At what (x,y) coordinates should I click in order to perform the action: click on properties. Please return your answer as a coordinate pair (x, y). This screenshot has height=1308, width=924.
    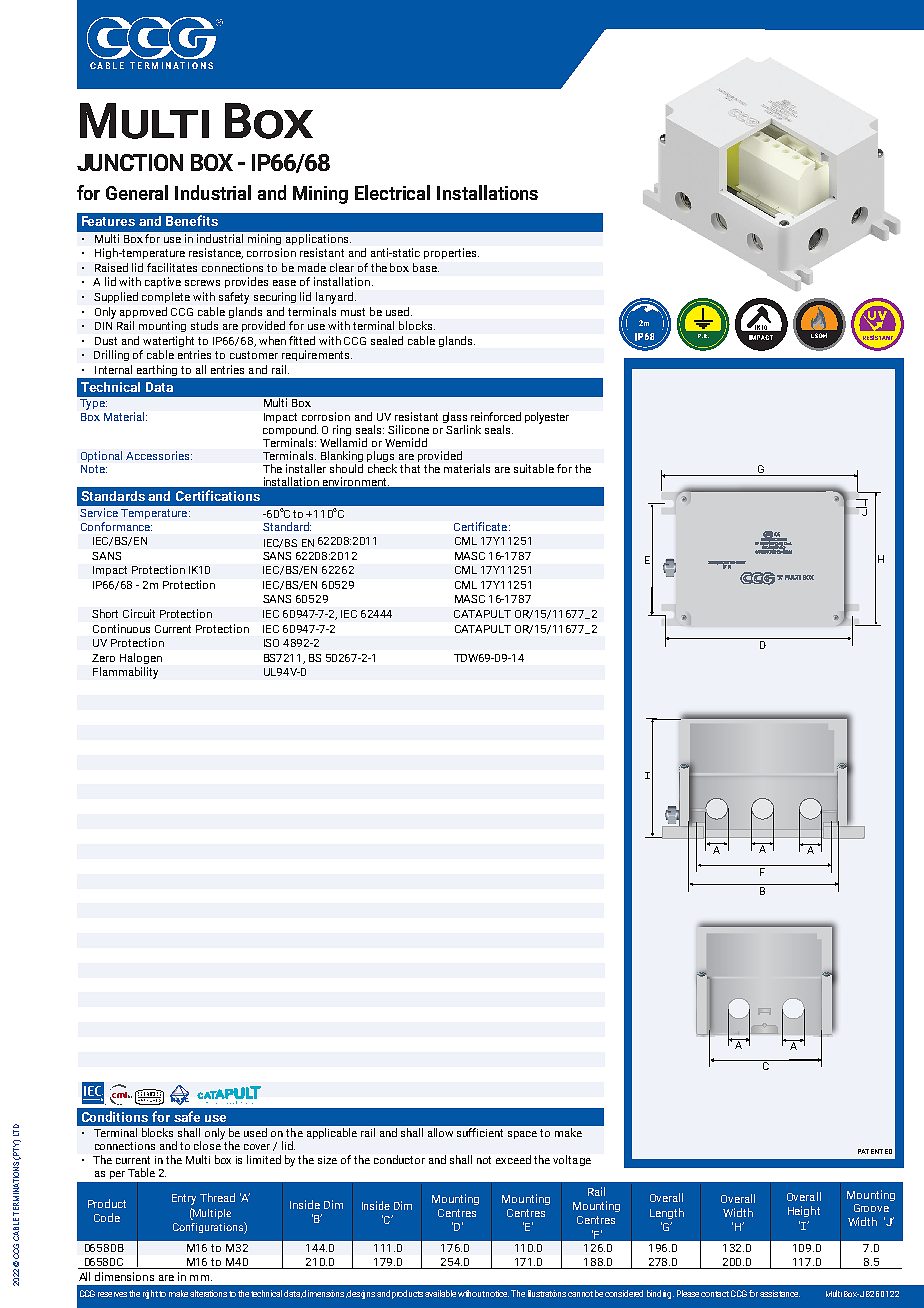
    Looking at the image, I should click on (451, 253).
